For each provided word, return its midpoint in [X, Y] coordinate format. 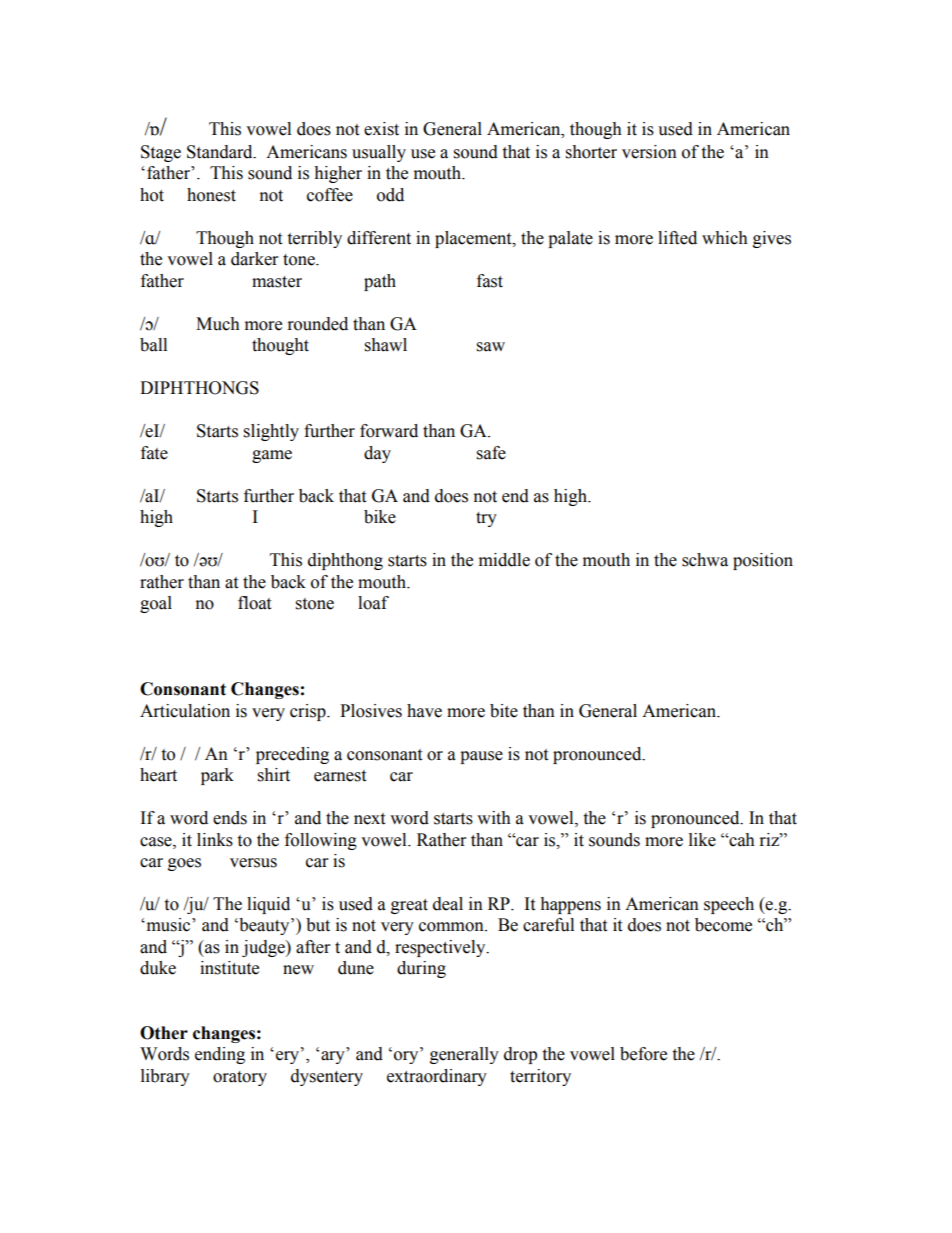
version [649, 152]
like [702, 840]
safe [491, 453]
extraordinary [437, 1077]
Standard [221, 152]
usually [379, 153]
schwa [705, 560]
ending [220, 1055]
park [217, 776]
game [272, 456]
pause [481, 757]
